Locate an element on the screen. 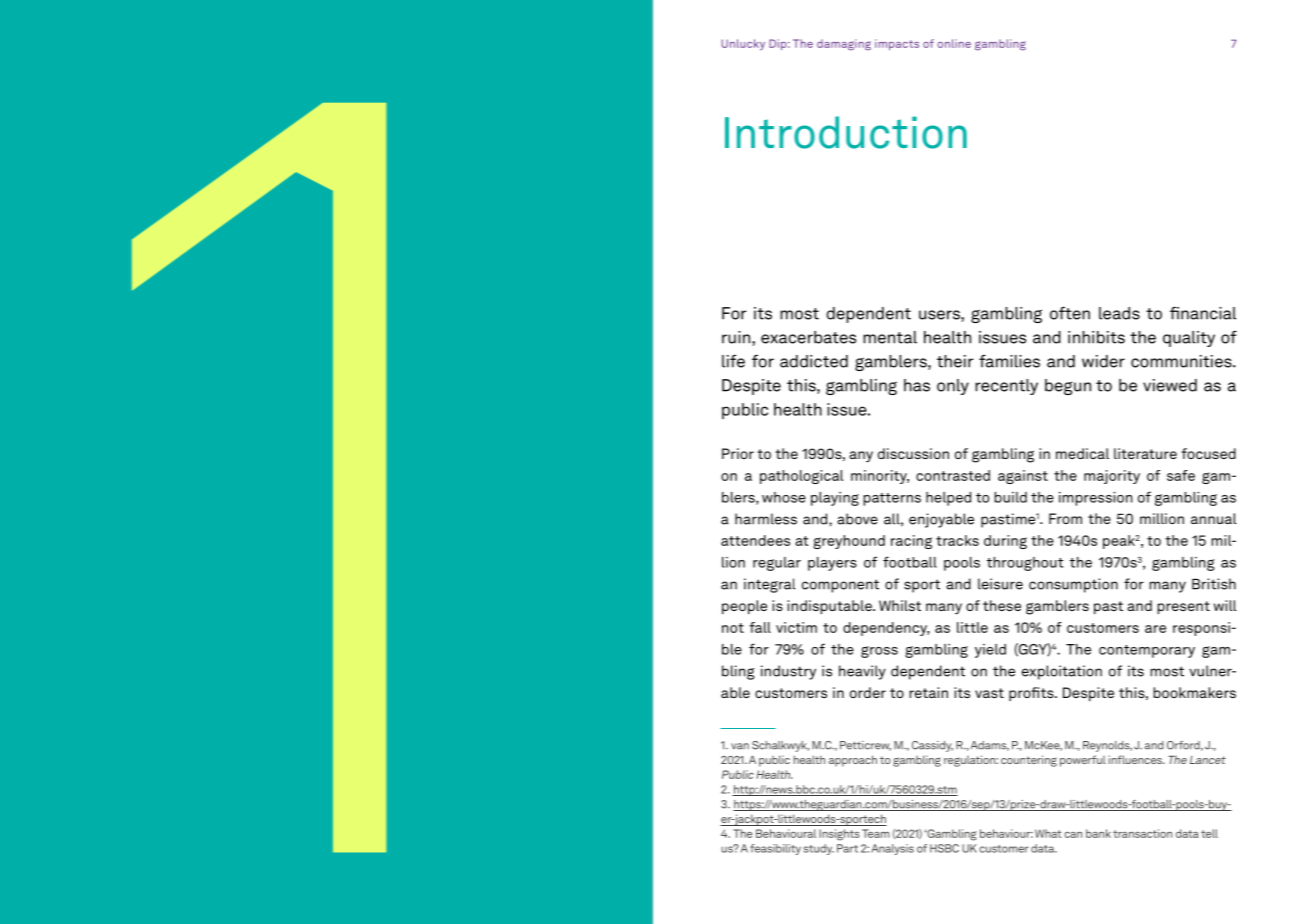 The height and width of the screenshot is (924, 1305). pathological is located at coordinates (801, 477).
